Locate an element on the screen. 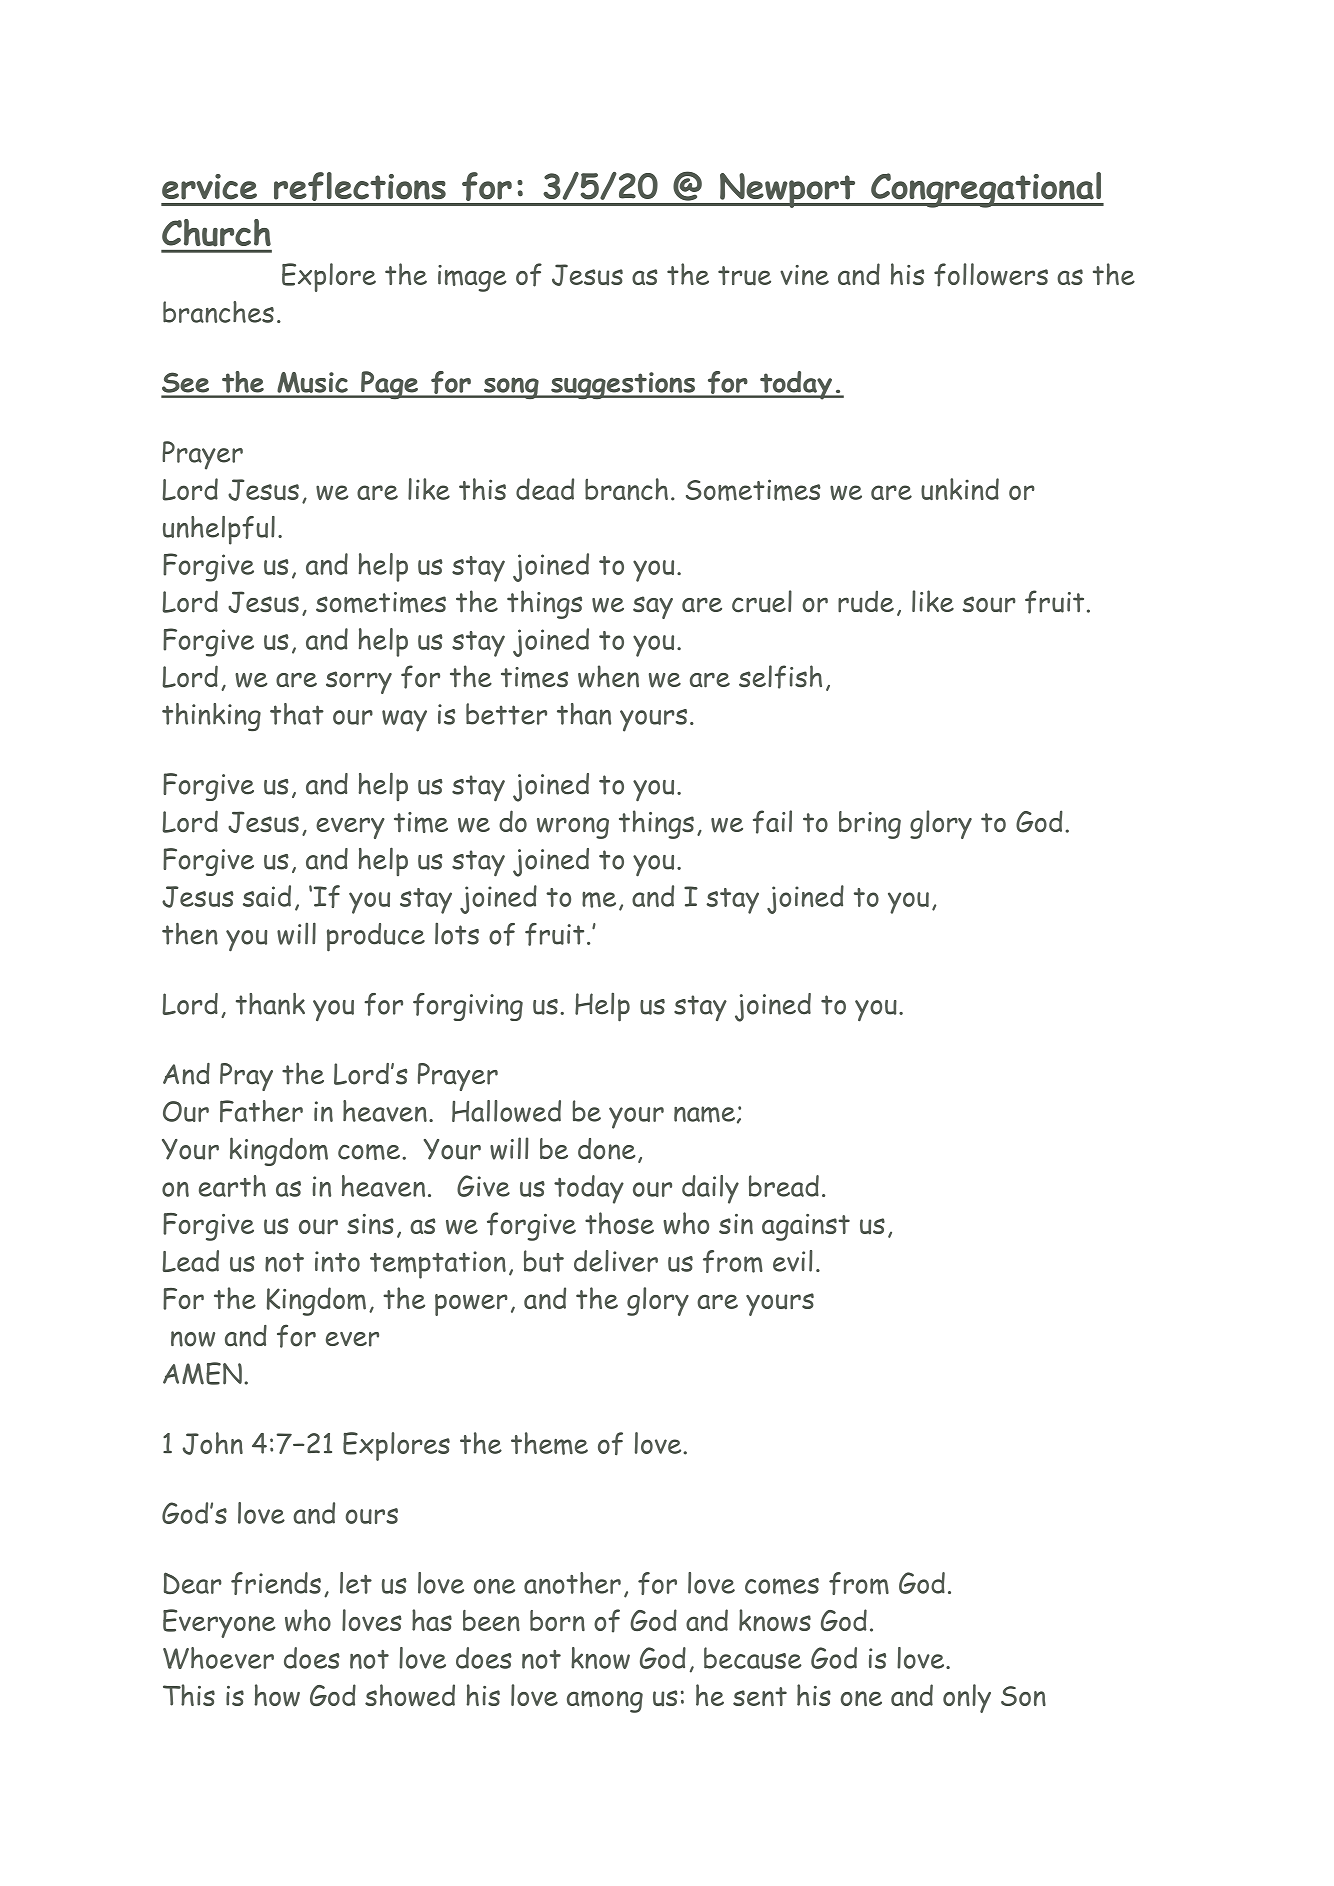 This screenshot has height=1886, width=1334. said is located at coordinates (267, 896).
